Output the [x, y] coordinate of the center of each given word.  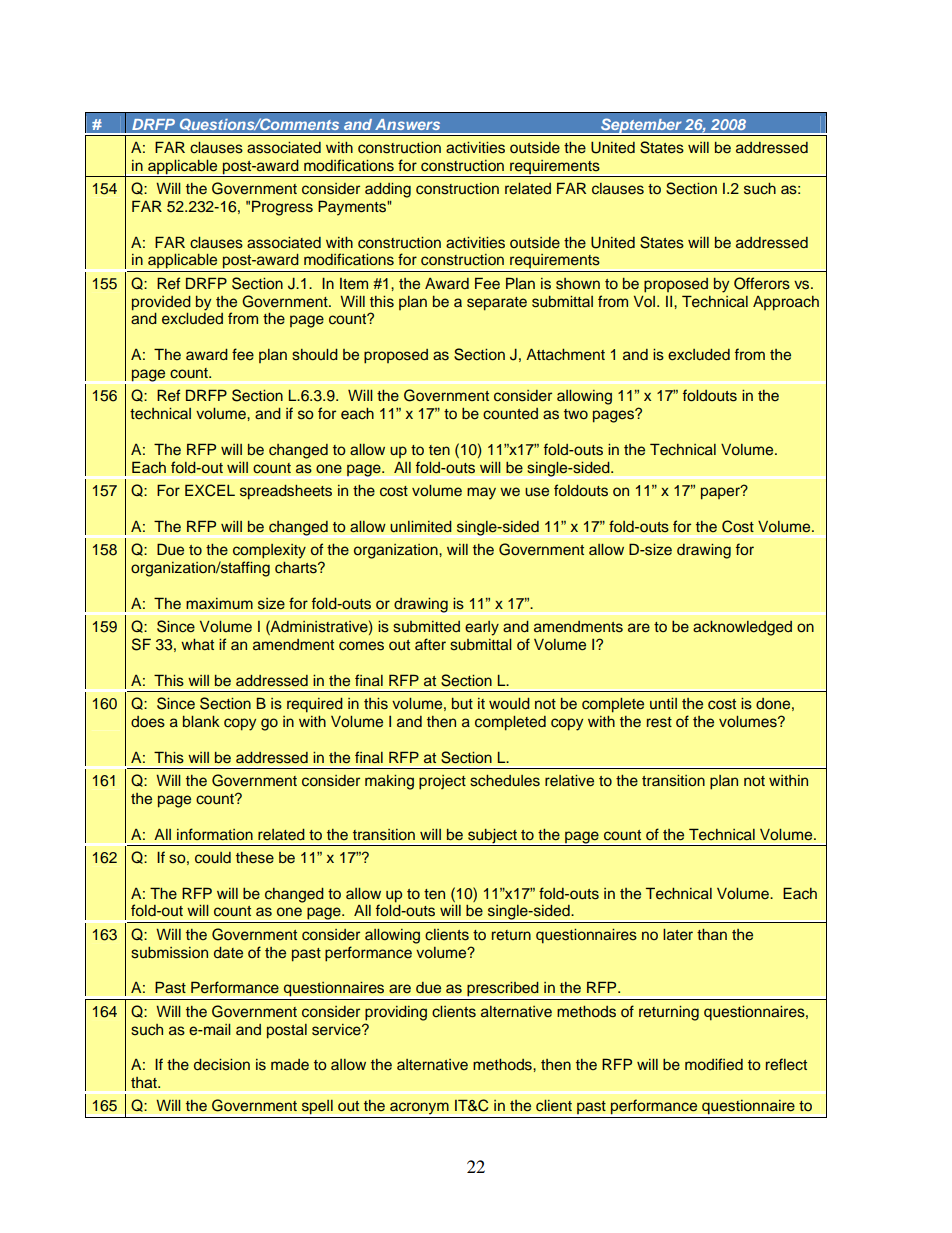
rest [659, 722]
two [576, 414]
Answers [407, 124]
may [481, 493]
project [442, 782]
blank [201, 721]
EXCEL [210, 490]
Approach [786, 303]
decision [222, 1065]
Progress [282, 208]
